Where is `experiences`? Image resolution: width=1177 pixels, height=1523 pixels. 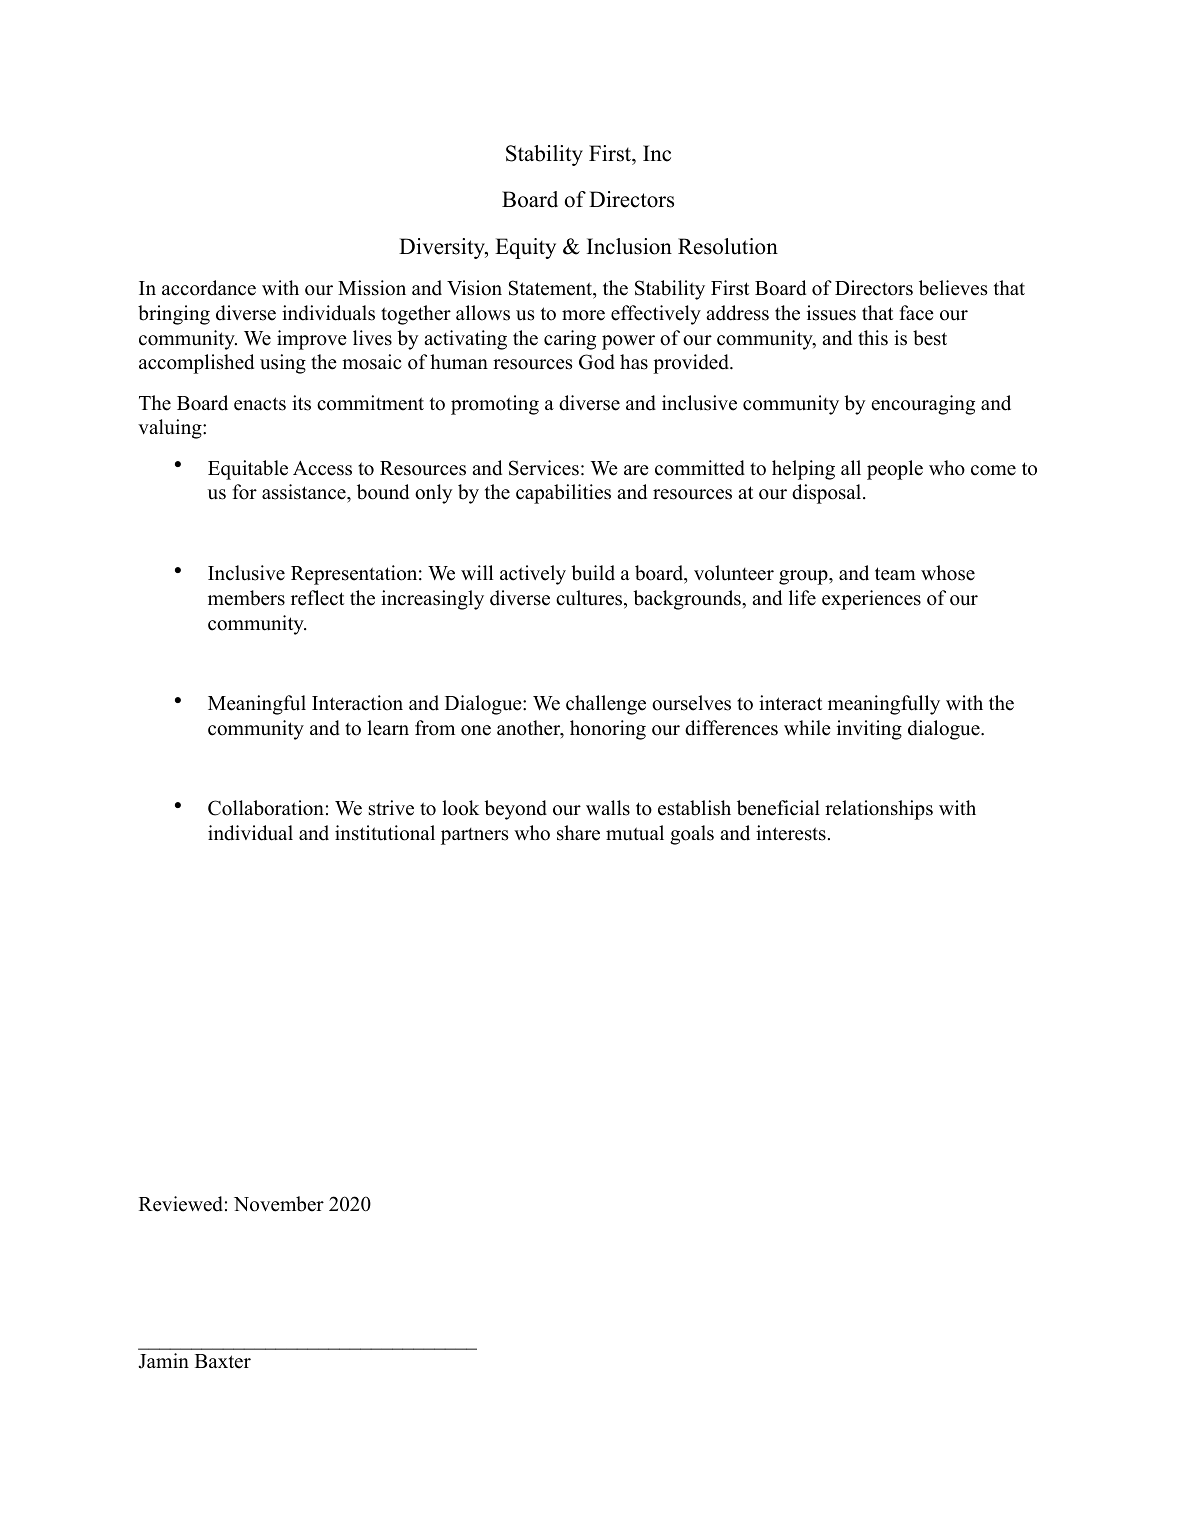 experiences is located at coordinates (871, 600).
